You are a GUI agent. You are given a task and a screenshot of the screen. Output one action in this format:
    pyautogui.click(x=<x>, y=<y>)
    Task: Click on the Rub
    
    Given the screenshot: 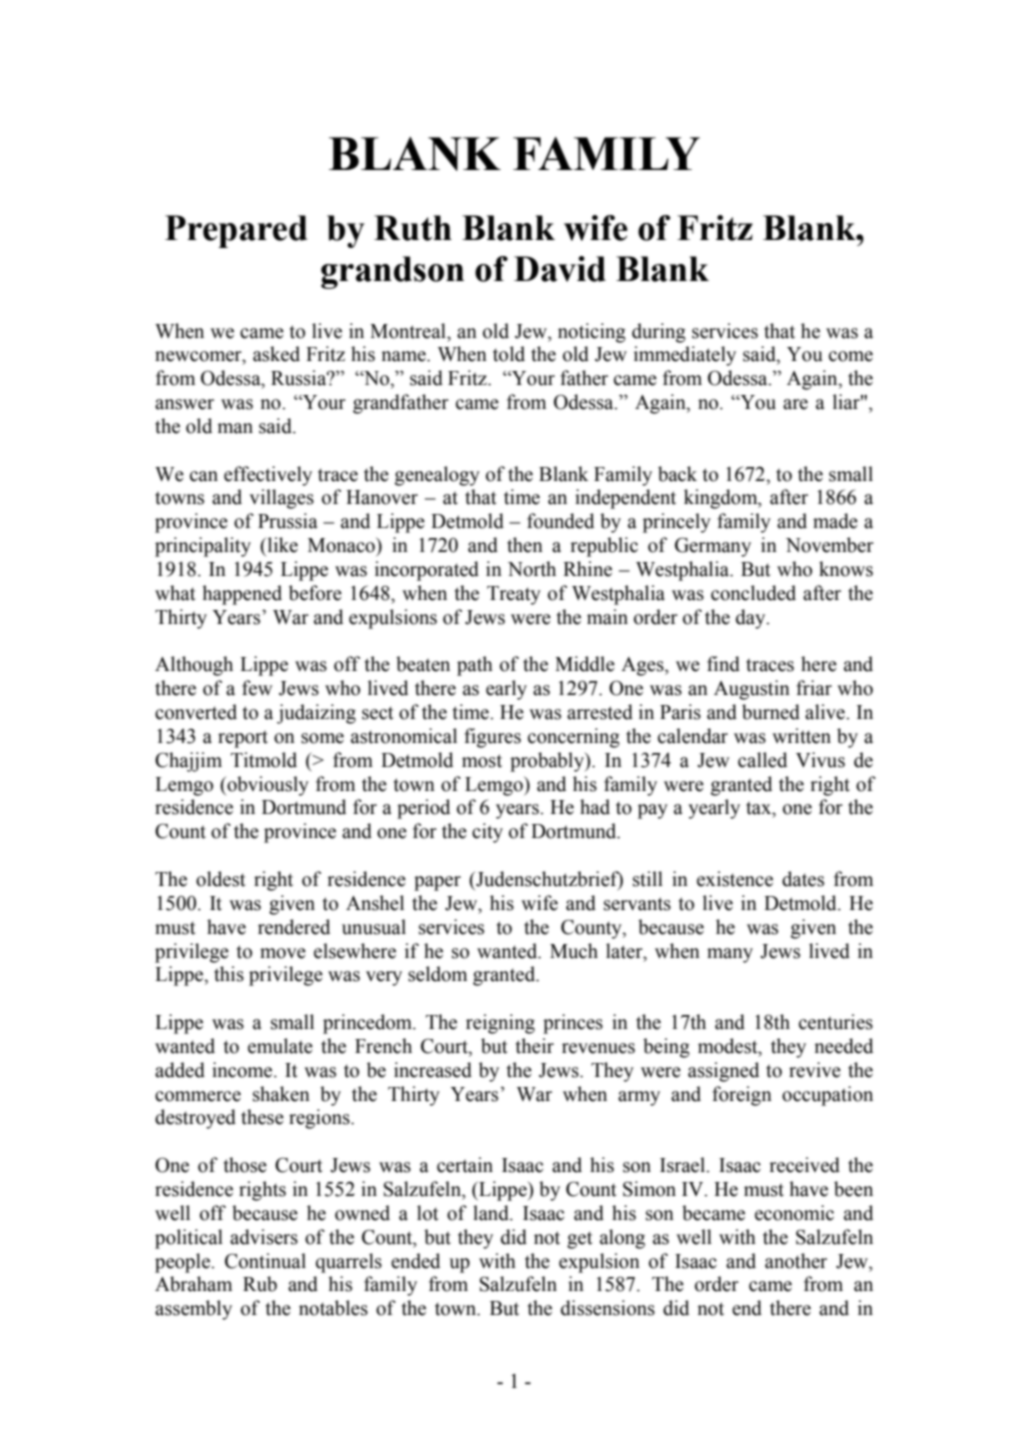 What is the action you would take?
    pyautogui.click(x=260, y=1284)
